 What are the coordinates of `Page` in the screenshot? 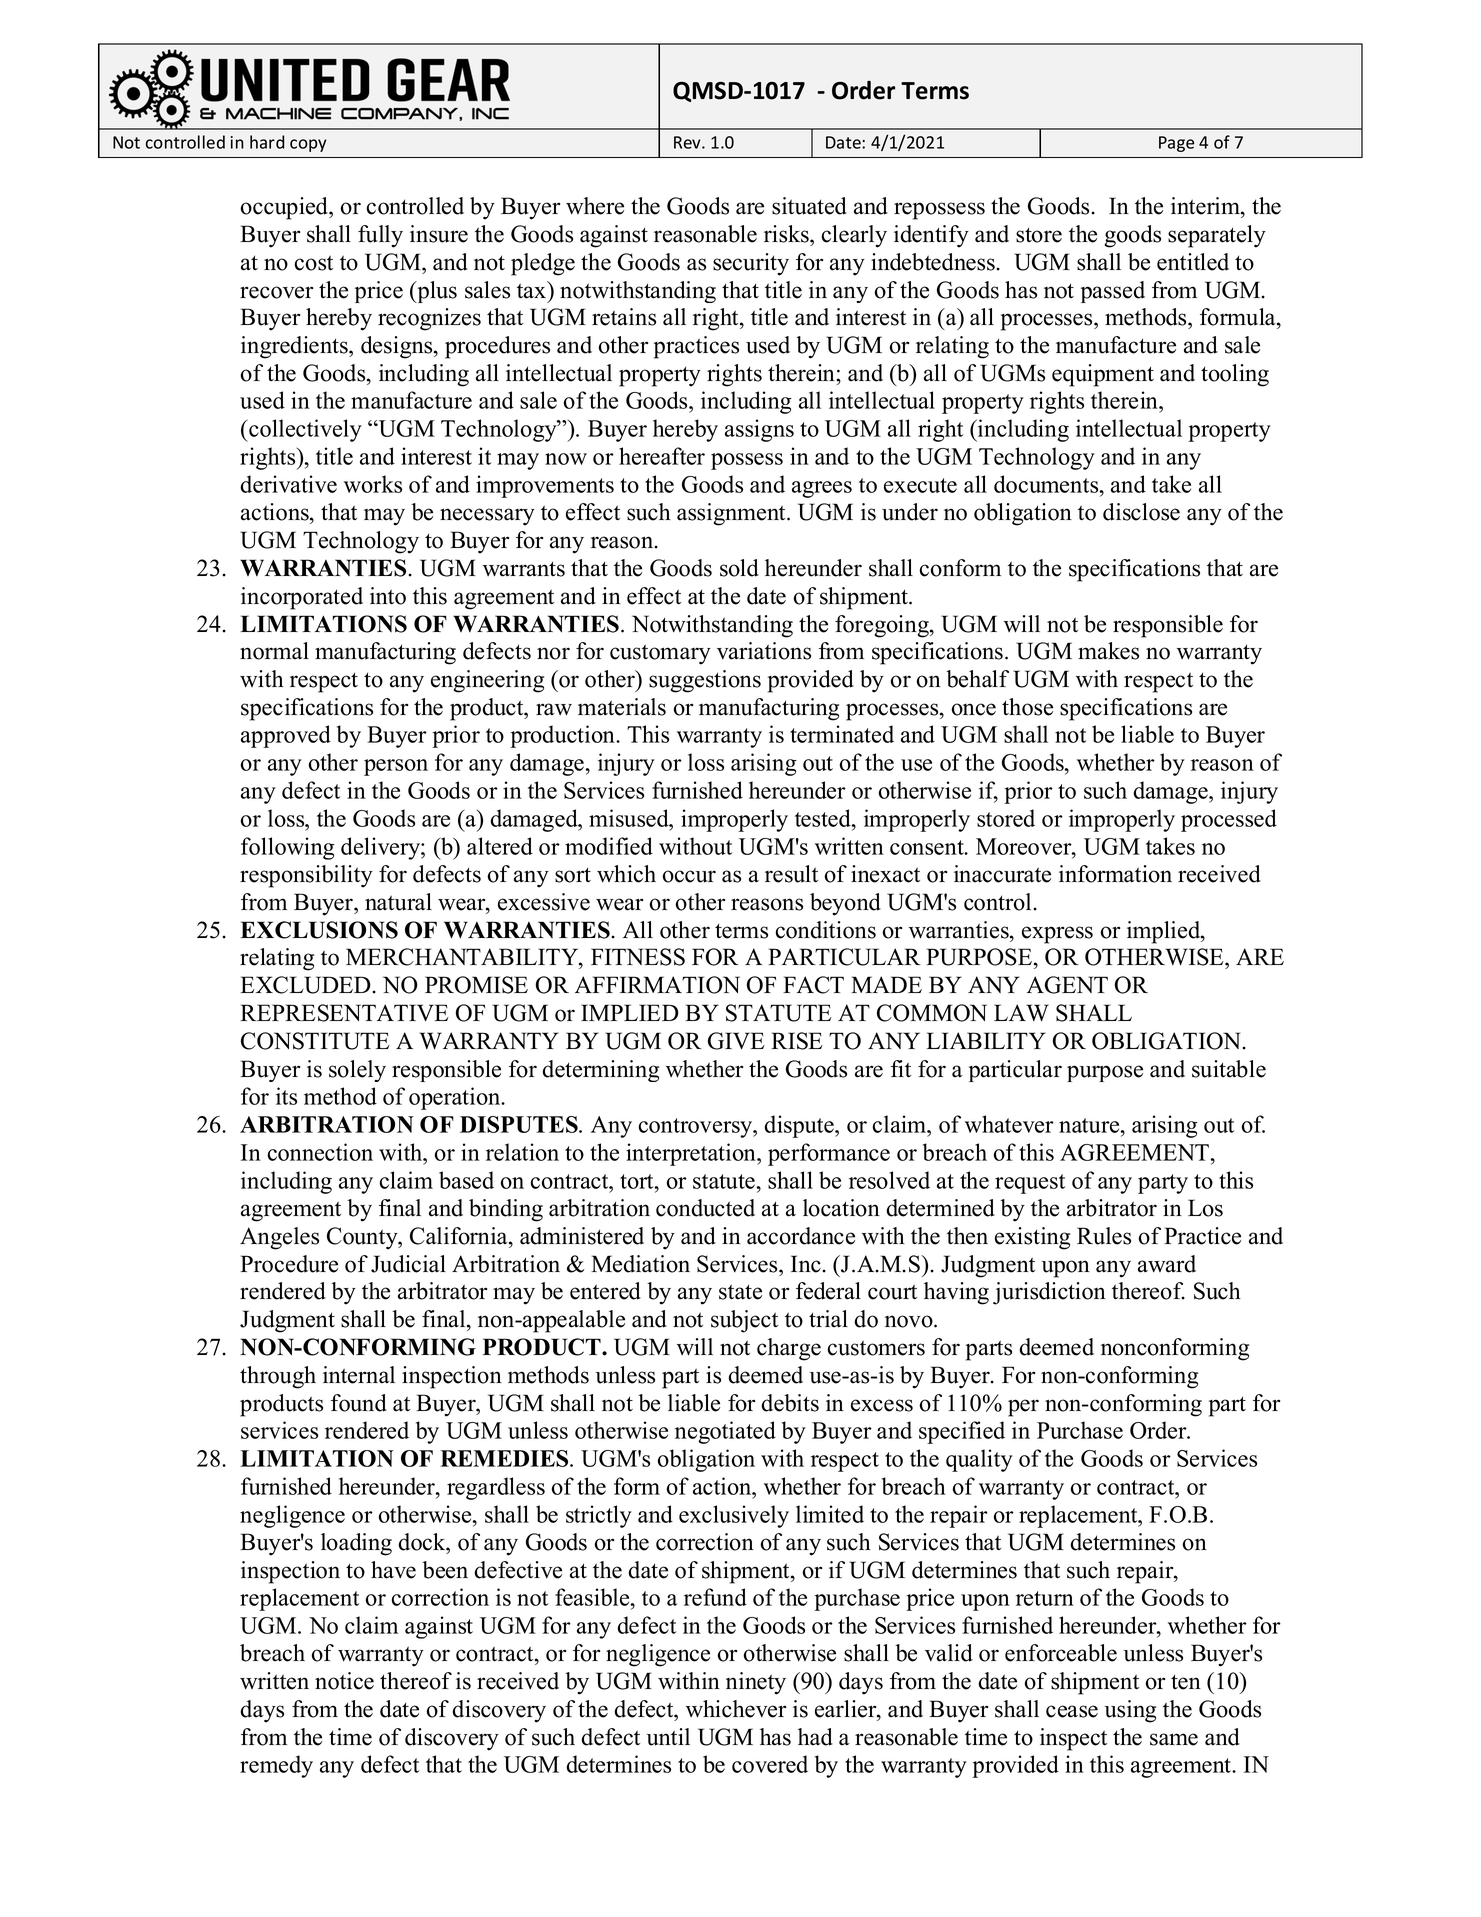 It's located at (1176, 144).
